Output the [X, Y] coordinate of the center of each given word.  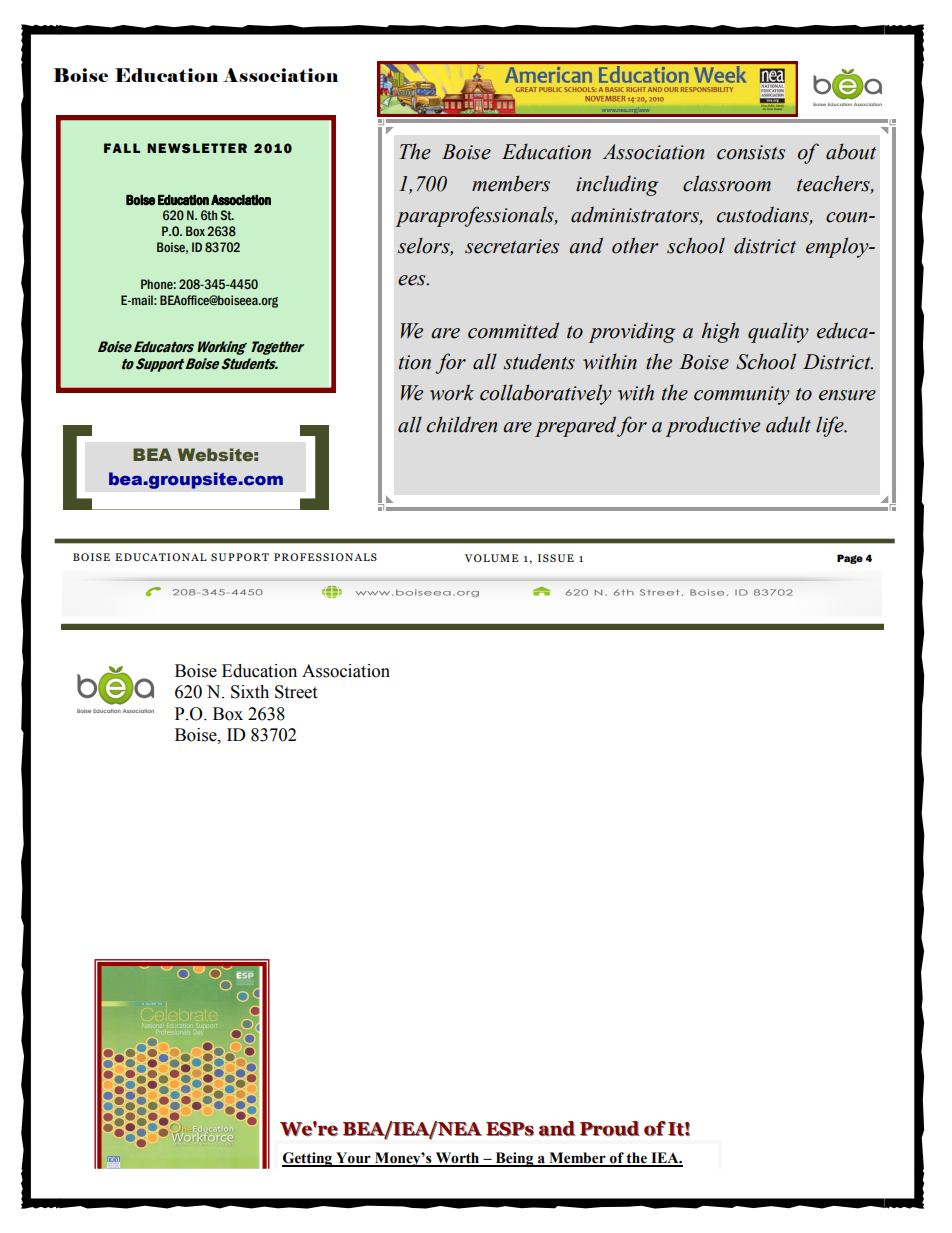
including [617, 185]
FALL [122, 148]
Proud [610, 1128]
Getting [308, 1159]
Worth [457, 1159]
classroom [727, 183]
